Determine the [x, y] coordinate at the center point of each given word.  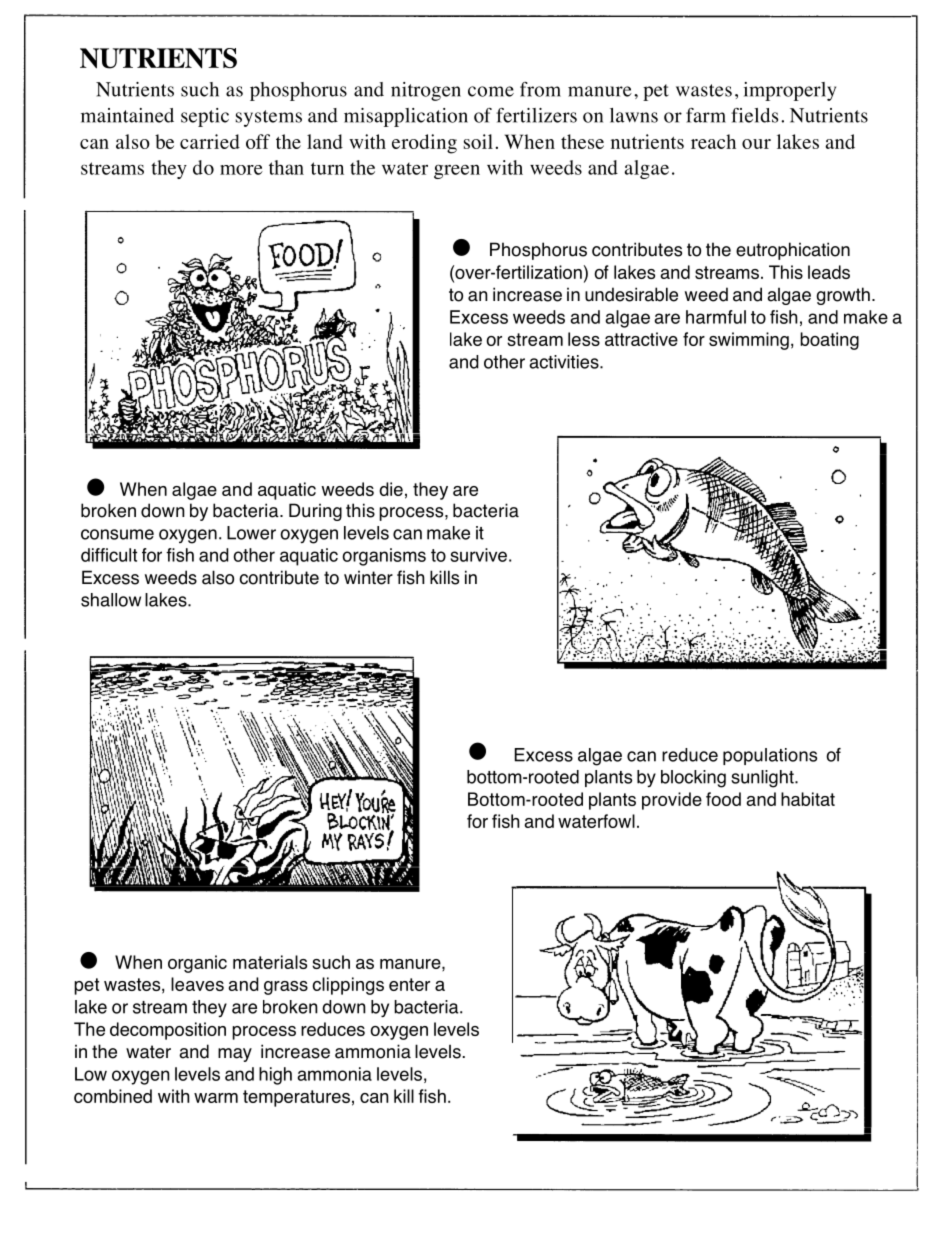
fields [754, 115]
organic [197, 964]
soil [478, 141]
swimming [749, 341]
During [315, 512]
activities [565, 362]
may [235, 1055]
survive [478, 555]
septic [205, 117]
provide [672, 801]
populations [770, 756]
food [723, 799]
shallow [111, 600]
